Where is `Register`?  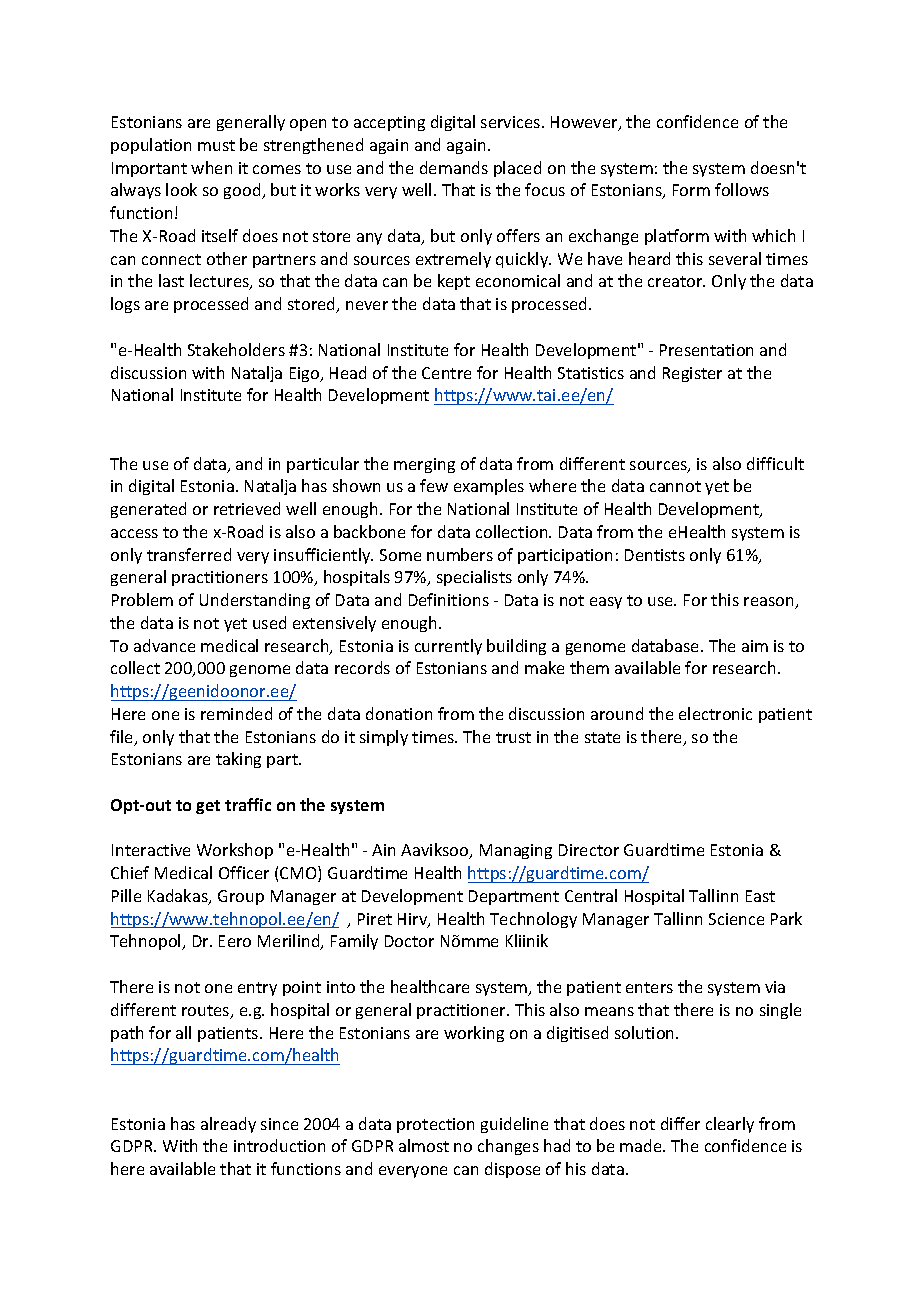
Register is located at coordinates (692, 374).
